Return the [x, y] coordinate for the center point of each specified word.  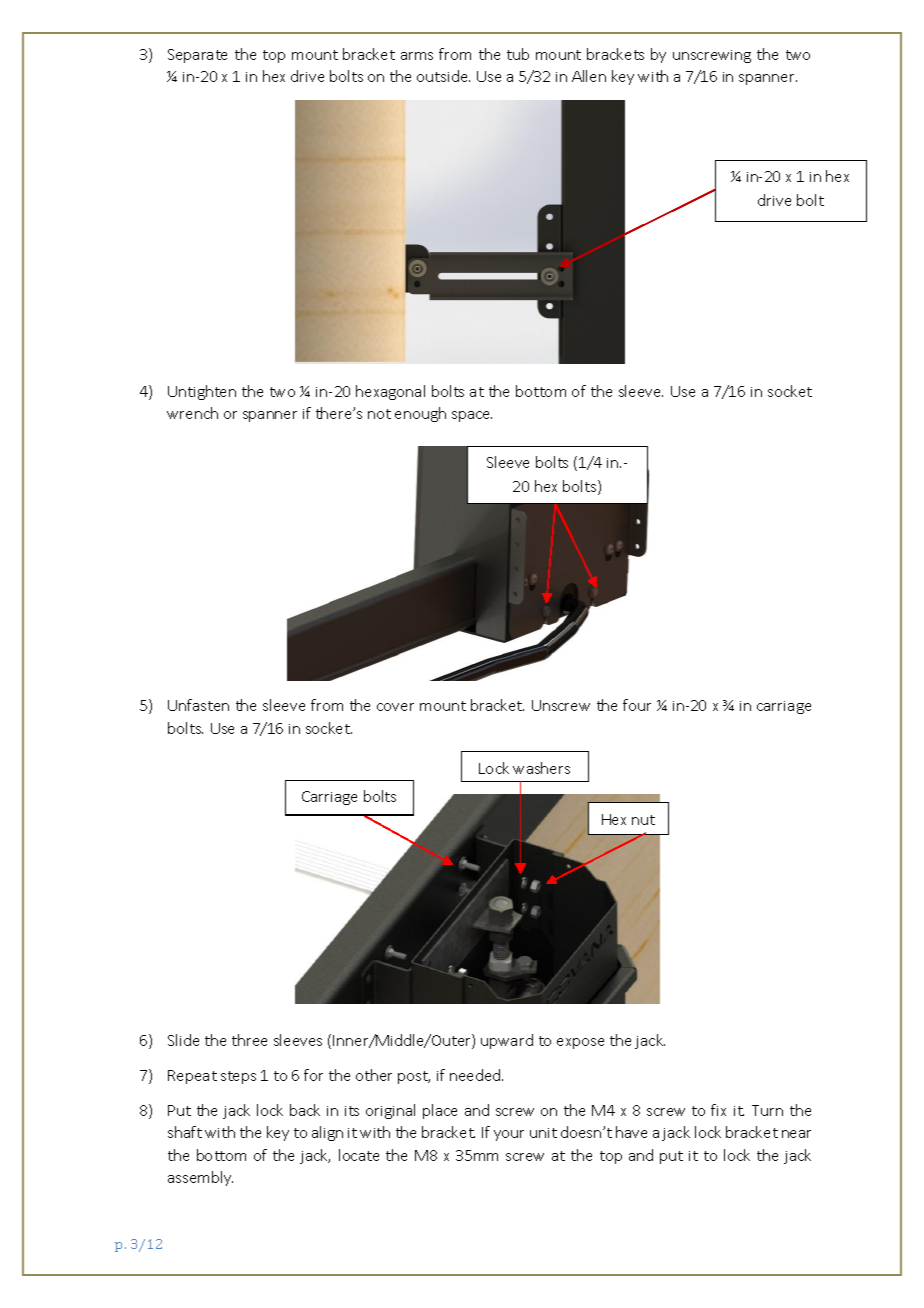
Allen [589, 76]
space [472, 416]
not [379, 414]
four [637, 705]
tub [518, 54]
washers [541, 768]
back [305, 1110]
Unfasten [198, 705]
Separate [197, 56]
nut [643, 820]
